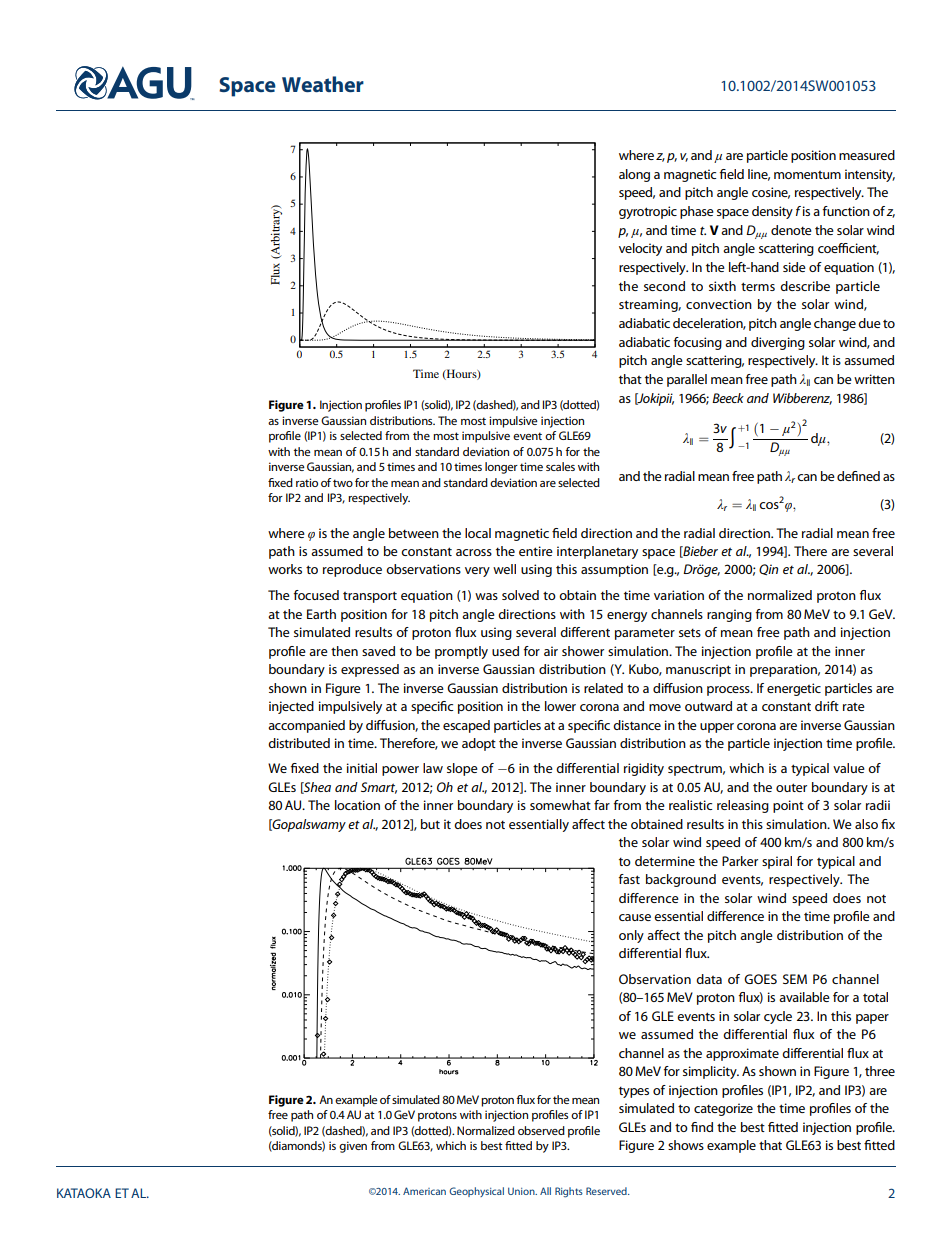 The width and height of the screenshot is (952, 1233). I want to click on two, so click(343, 483).
